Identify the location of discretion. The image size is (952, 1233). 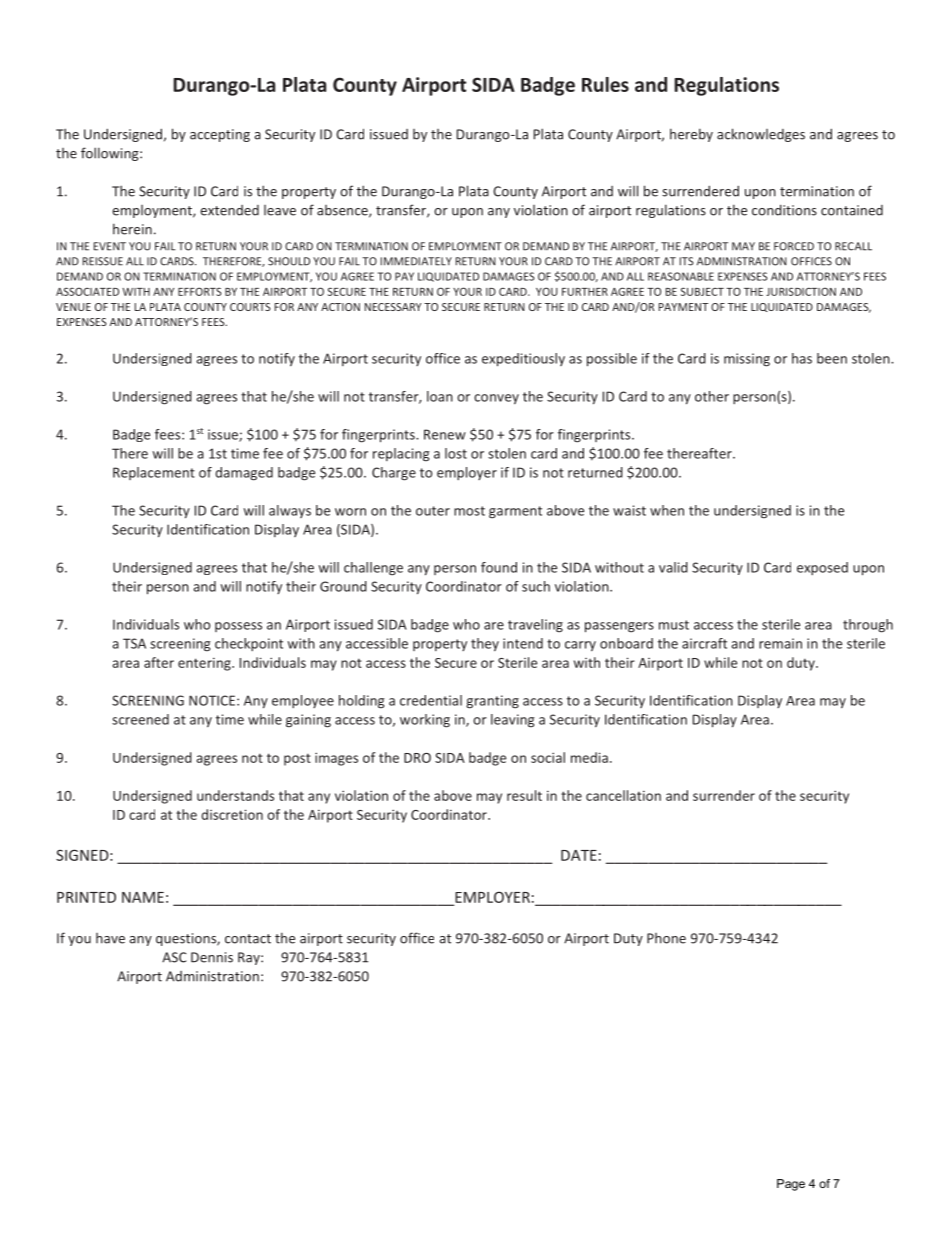
(232, 814).
